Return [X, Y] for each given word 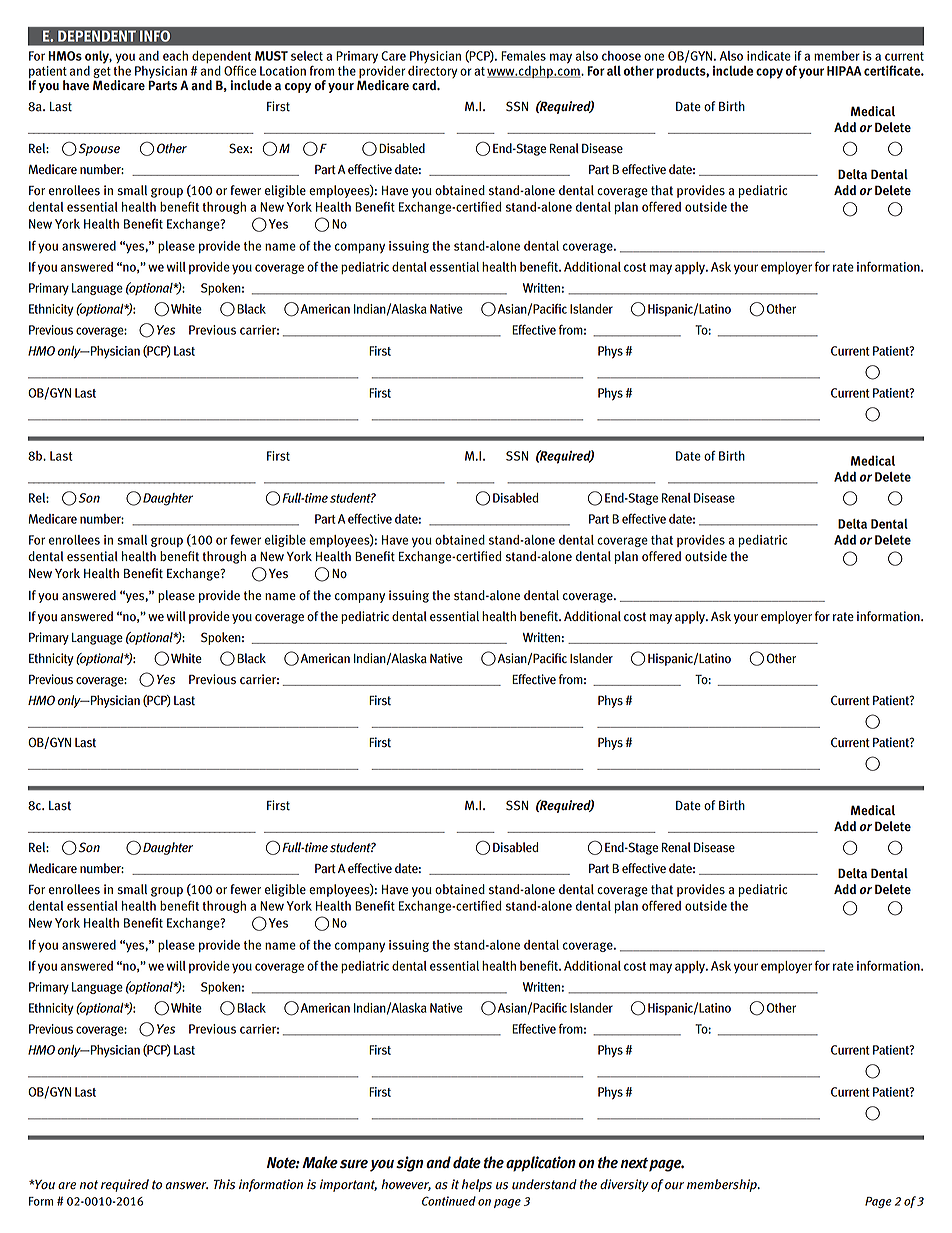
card [425, 85]
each [175, 56]
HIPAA [844, 71]
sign [410, 1164]
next [634, 1163]
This [224, 1184]
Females [523, 56]
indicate [769, 56]
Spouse [98, 149]
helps [477, 1185]
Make [320, 1162]
